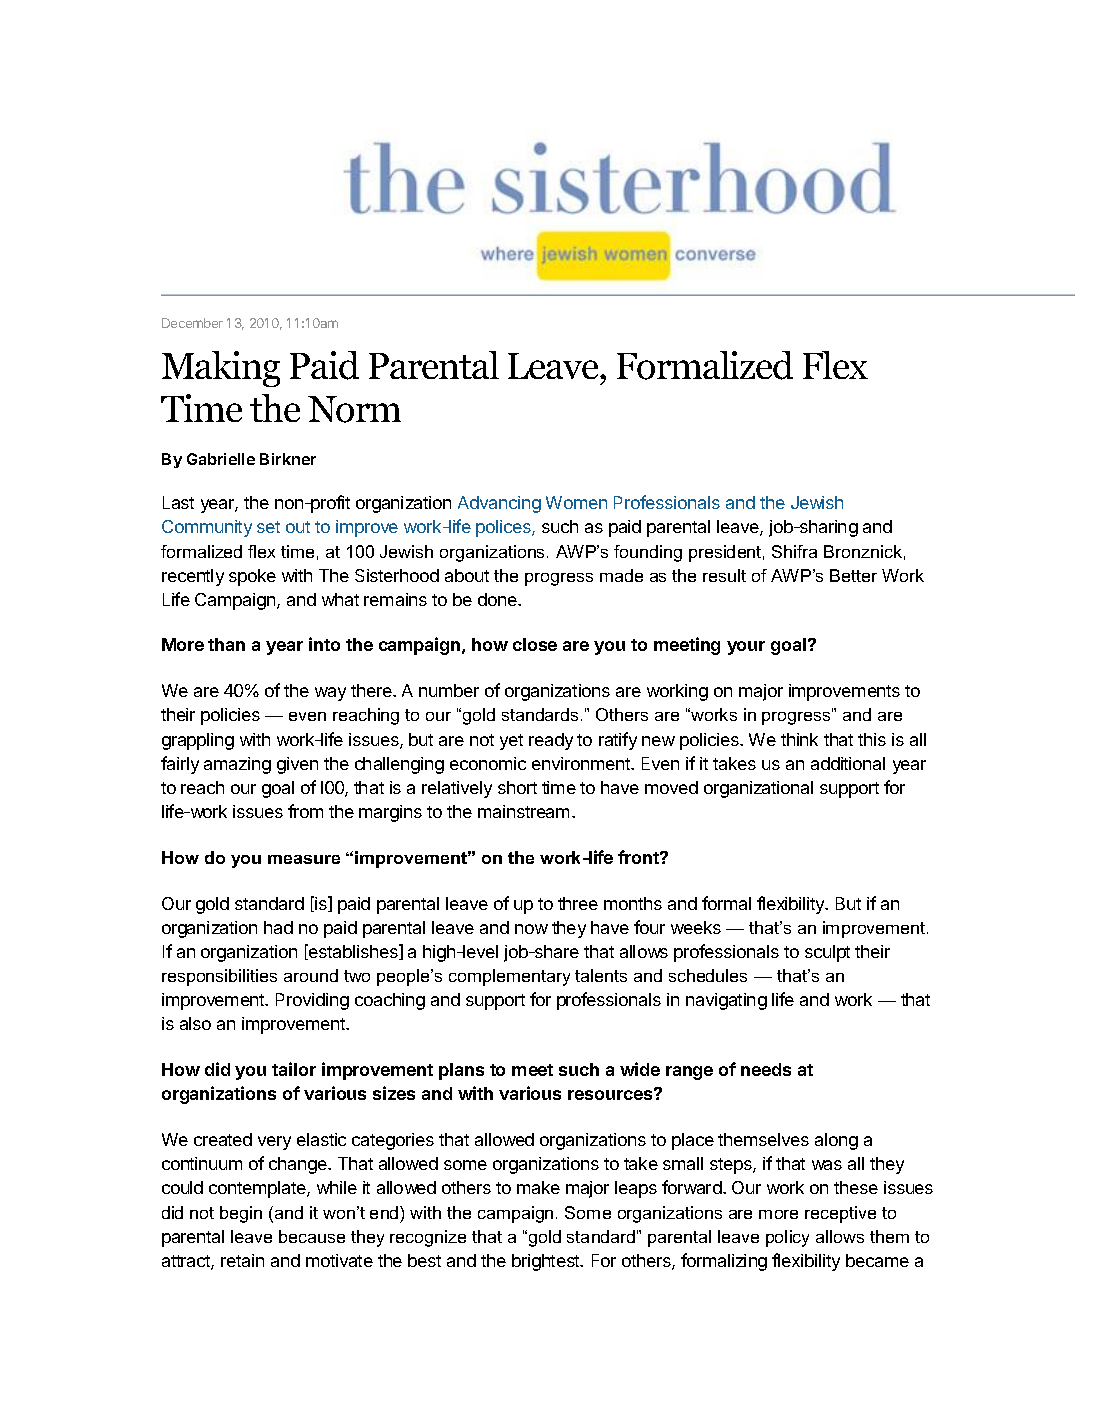 The image size is (1096, 1418). I want to click on Norm, so click(354, 409).
